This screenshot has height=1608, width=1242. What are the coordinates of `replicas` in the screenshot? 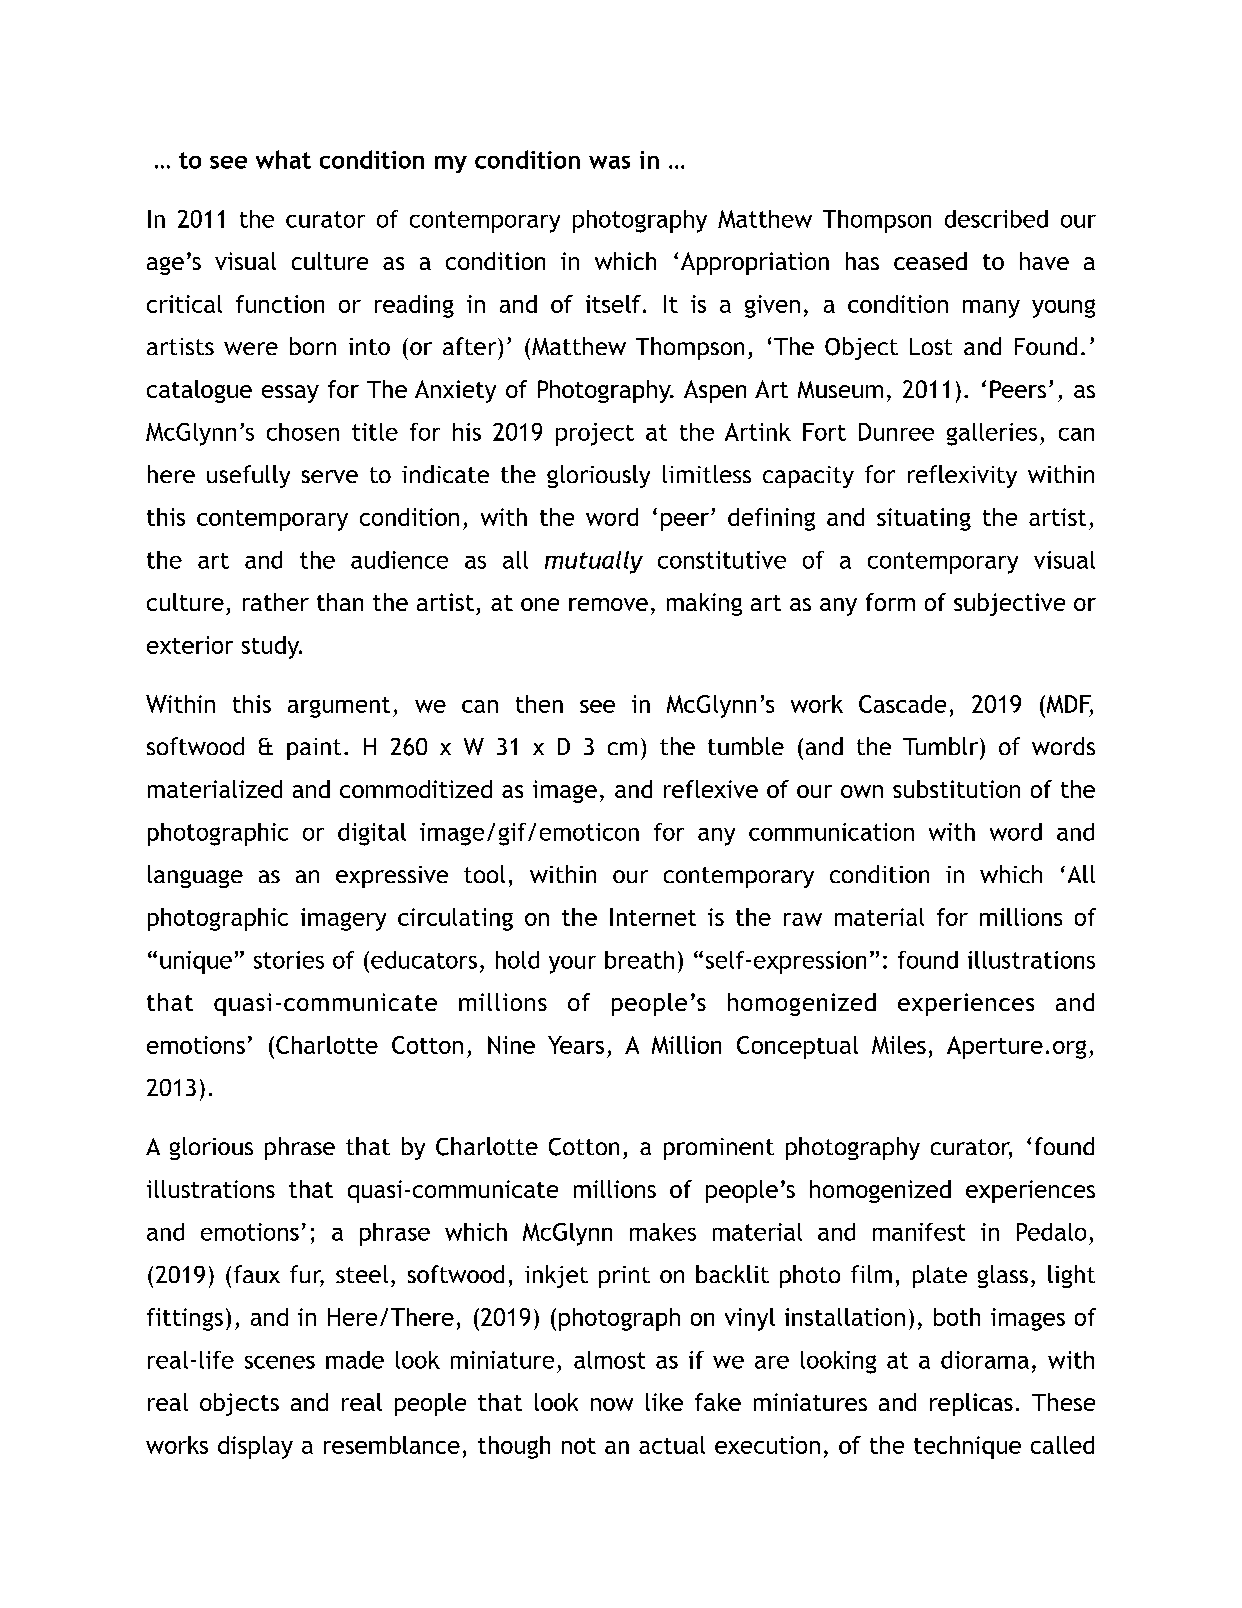 It's located at (971, 1404).
